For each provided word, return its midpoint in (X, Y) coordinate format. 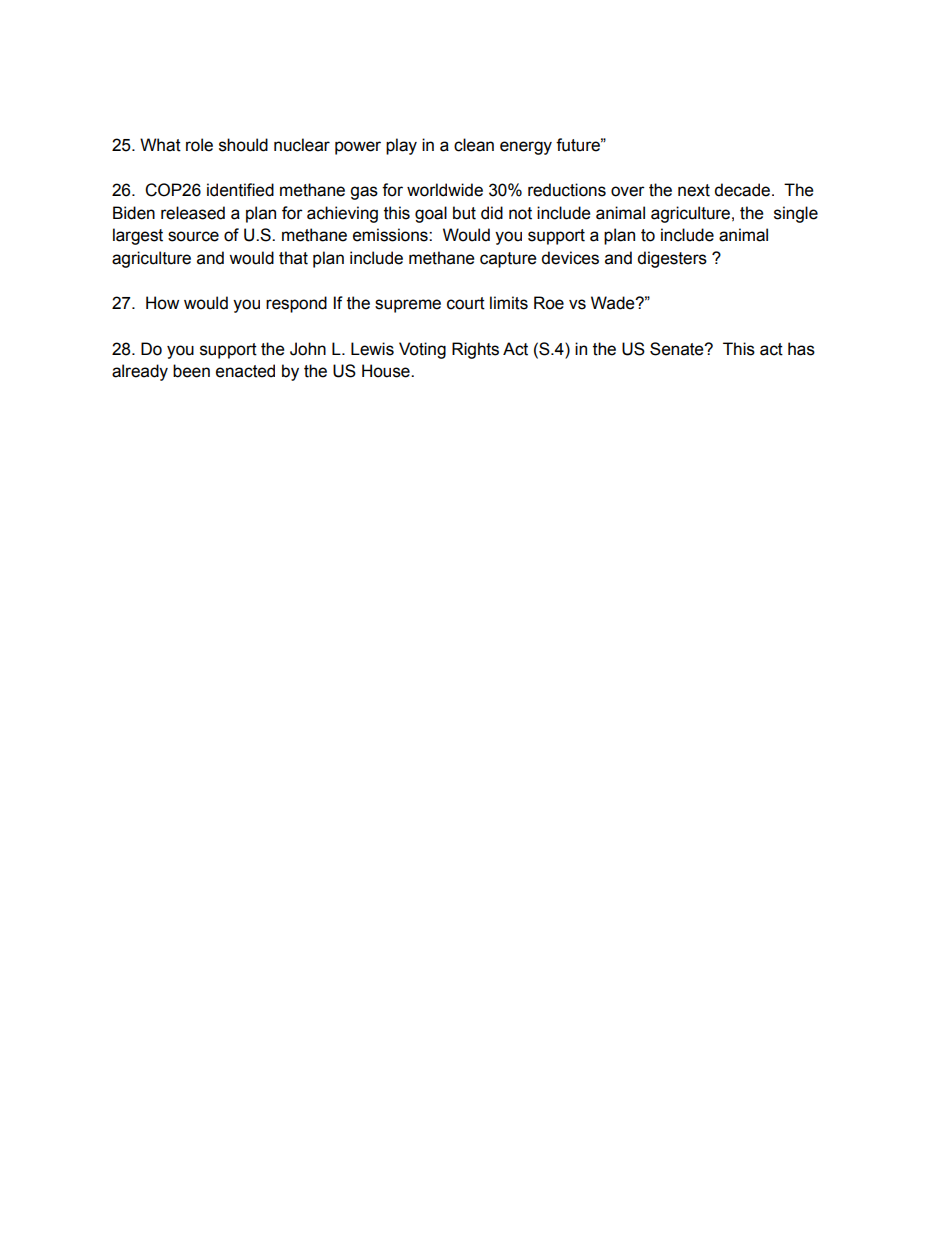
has (801, 349)
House (387, 371)
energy (526, 148)
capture (508, 260)
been (191, 371)
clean (474, 145)
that (293, 258)
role (199, 145)
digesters (672, 259)
